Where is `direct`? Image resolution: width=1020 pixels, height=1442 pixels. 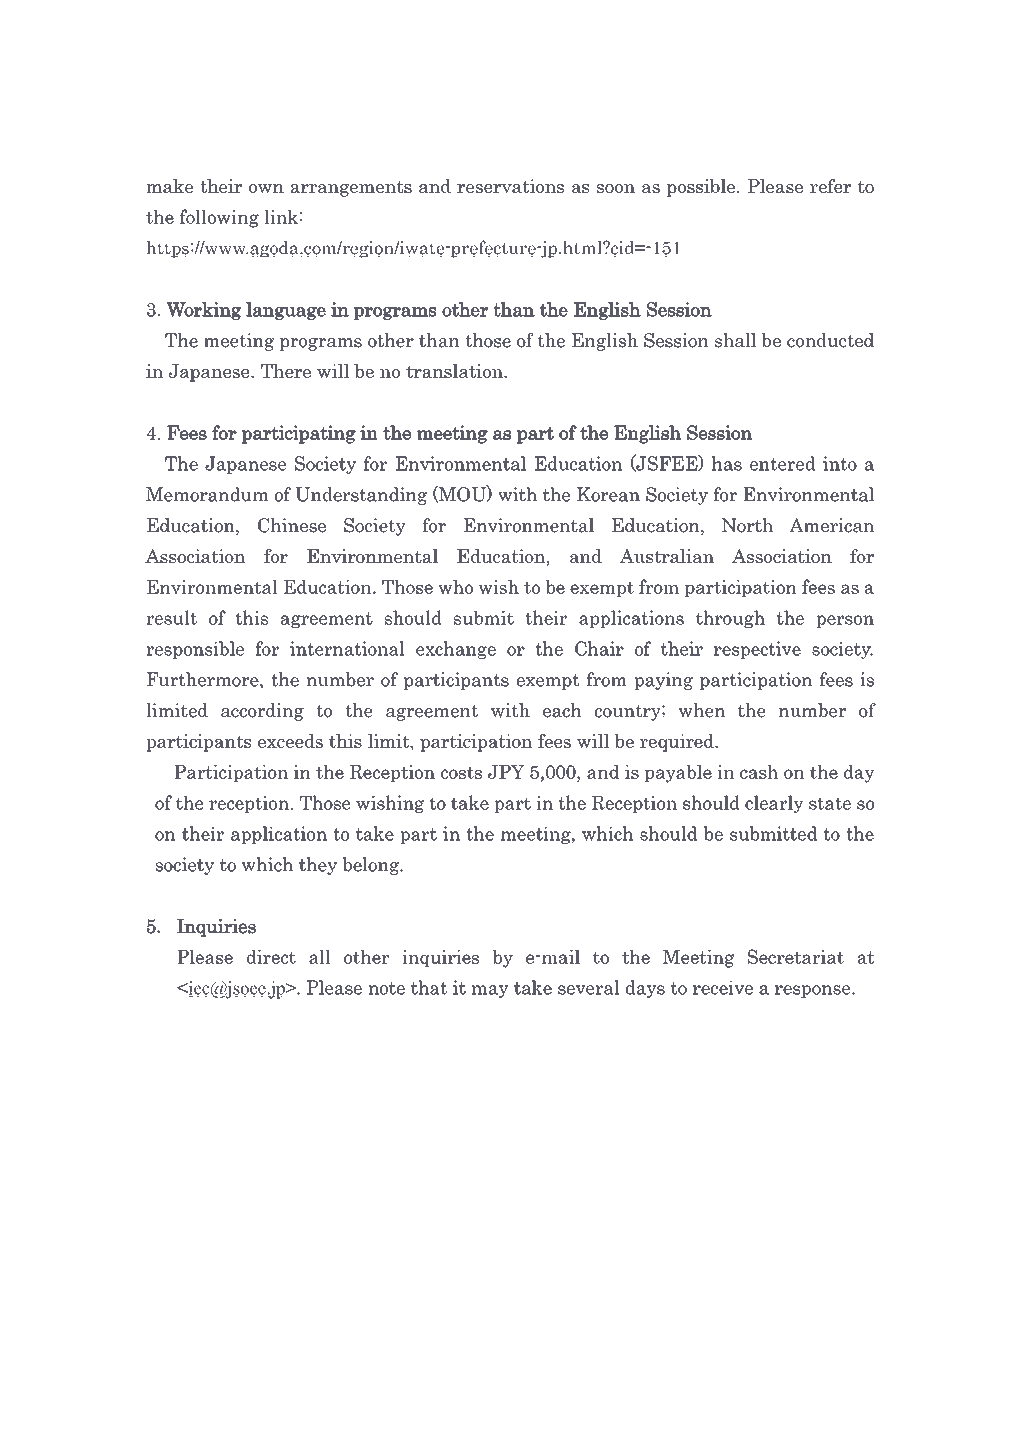
direct is located at coordinates (271, 957).
